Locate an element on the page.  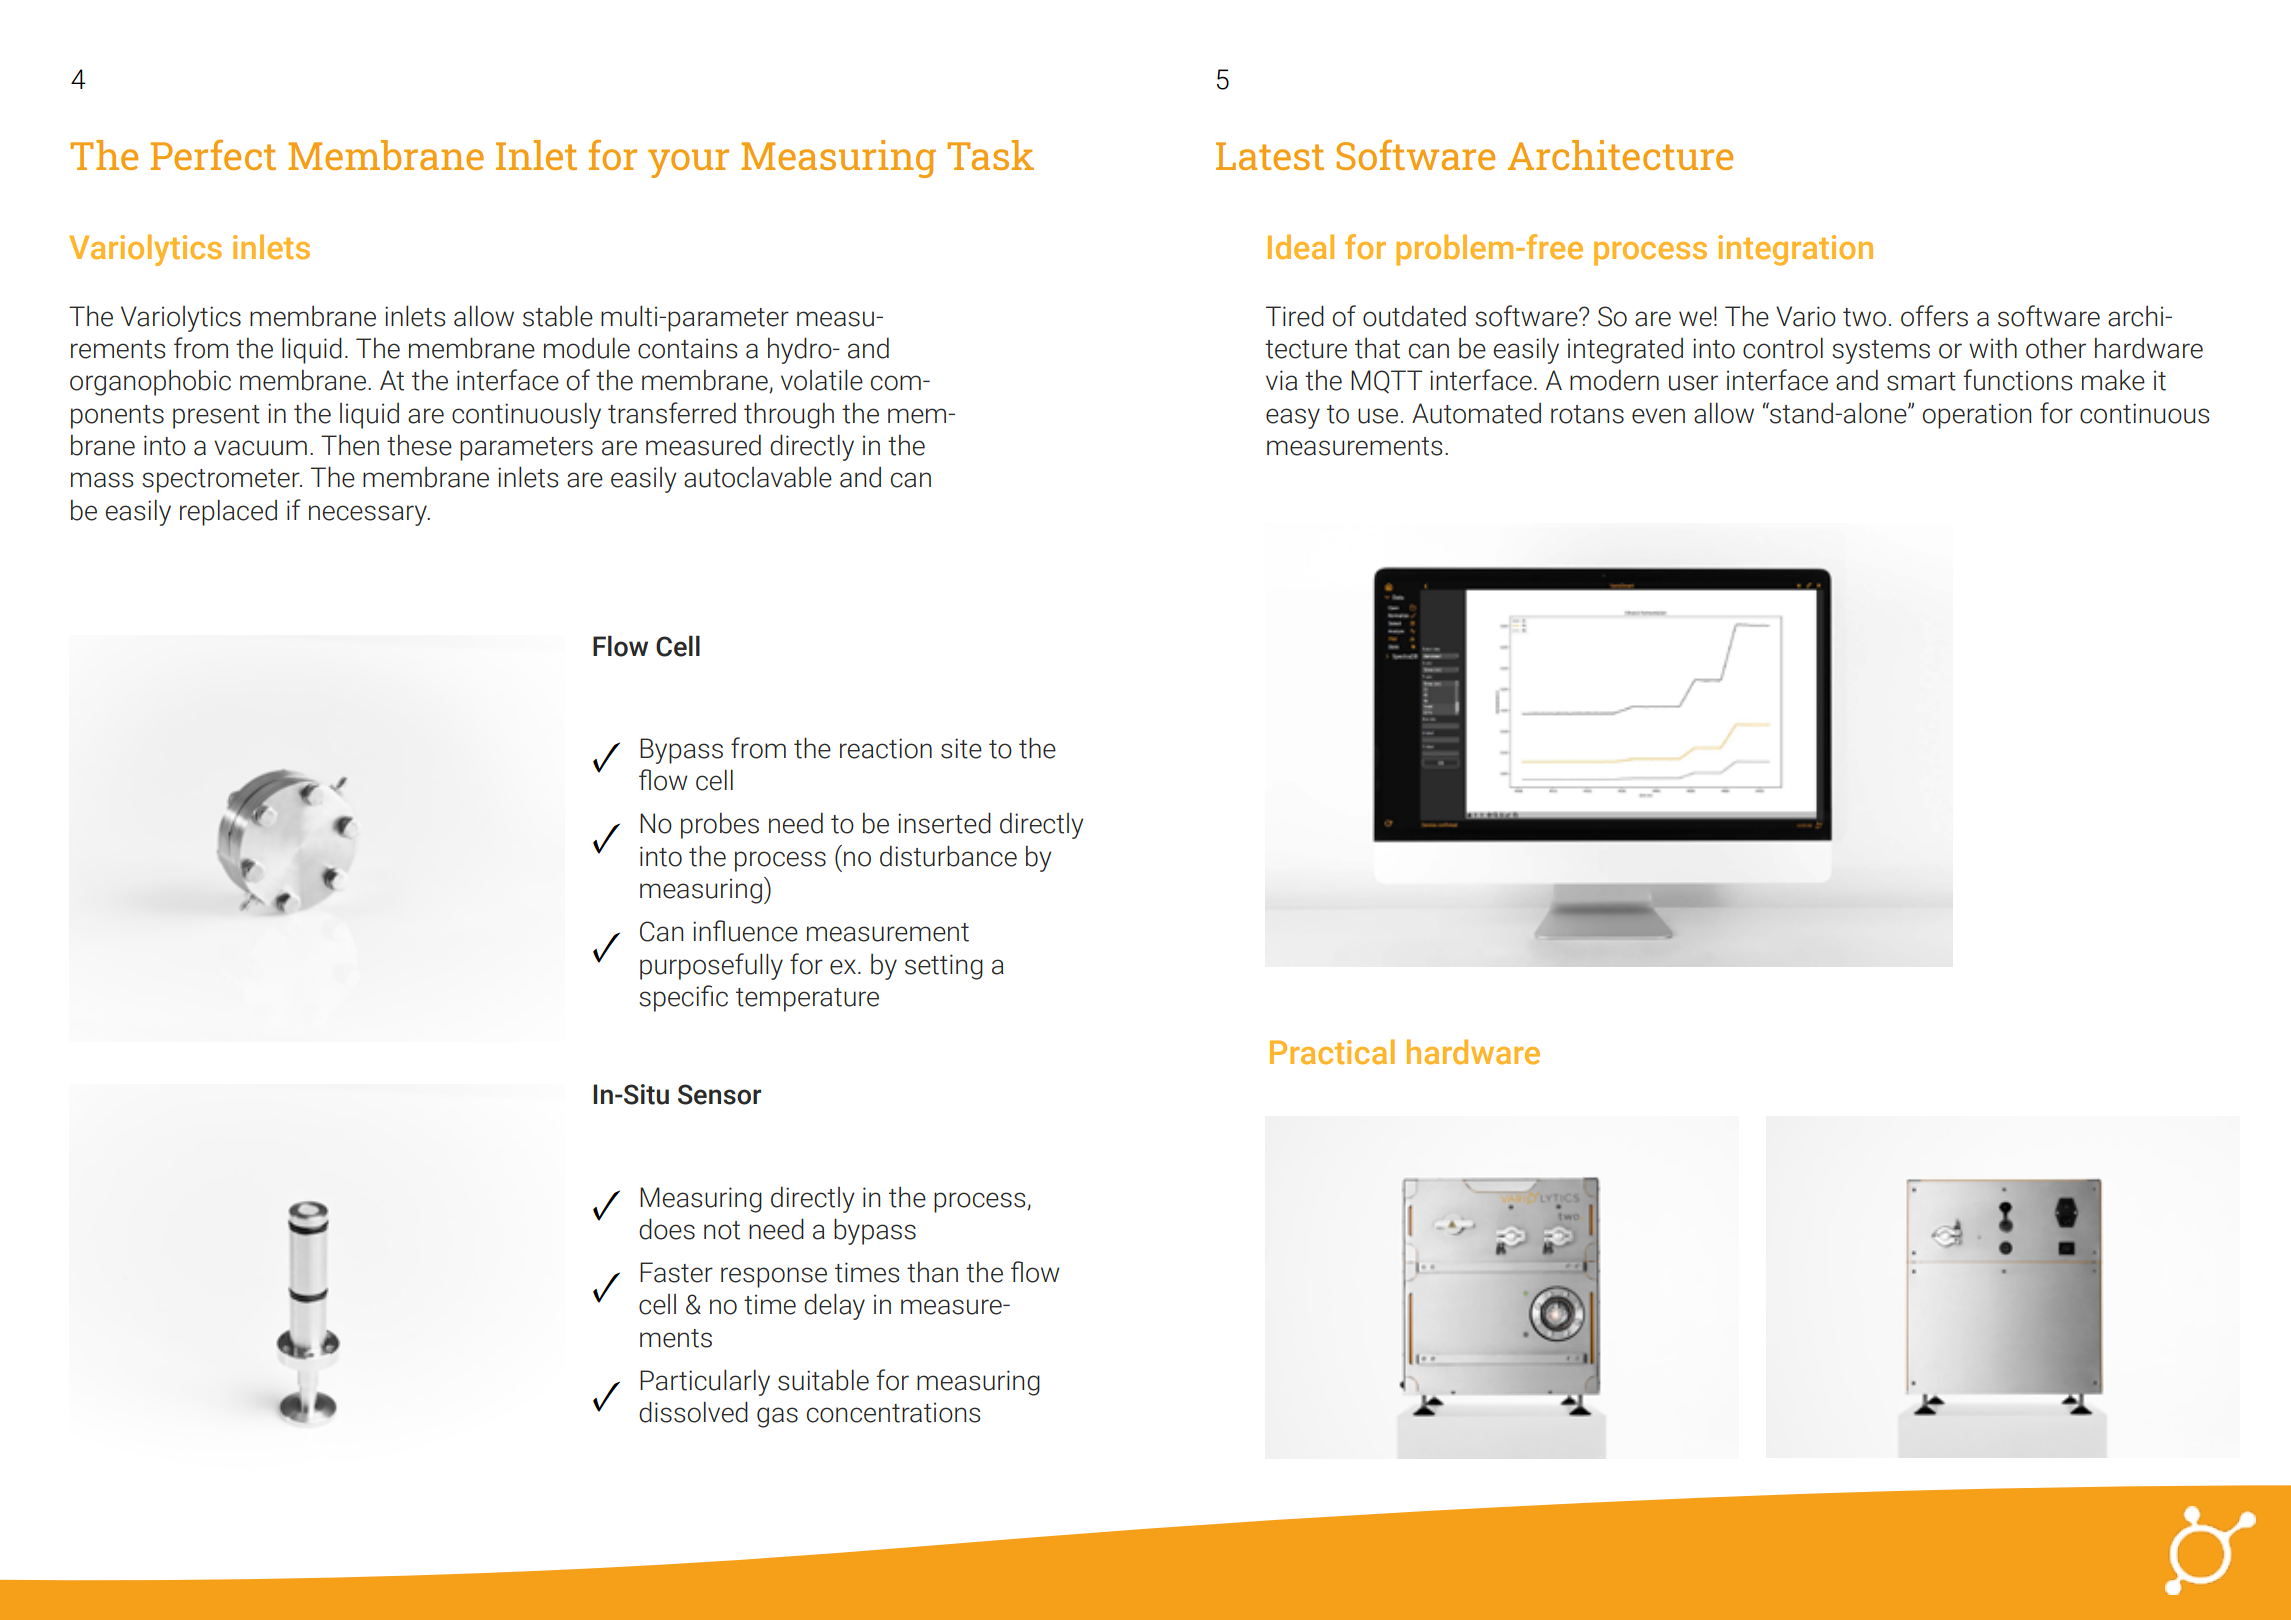
dissolved is located at coordinates (693, 1412).
